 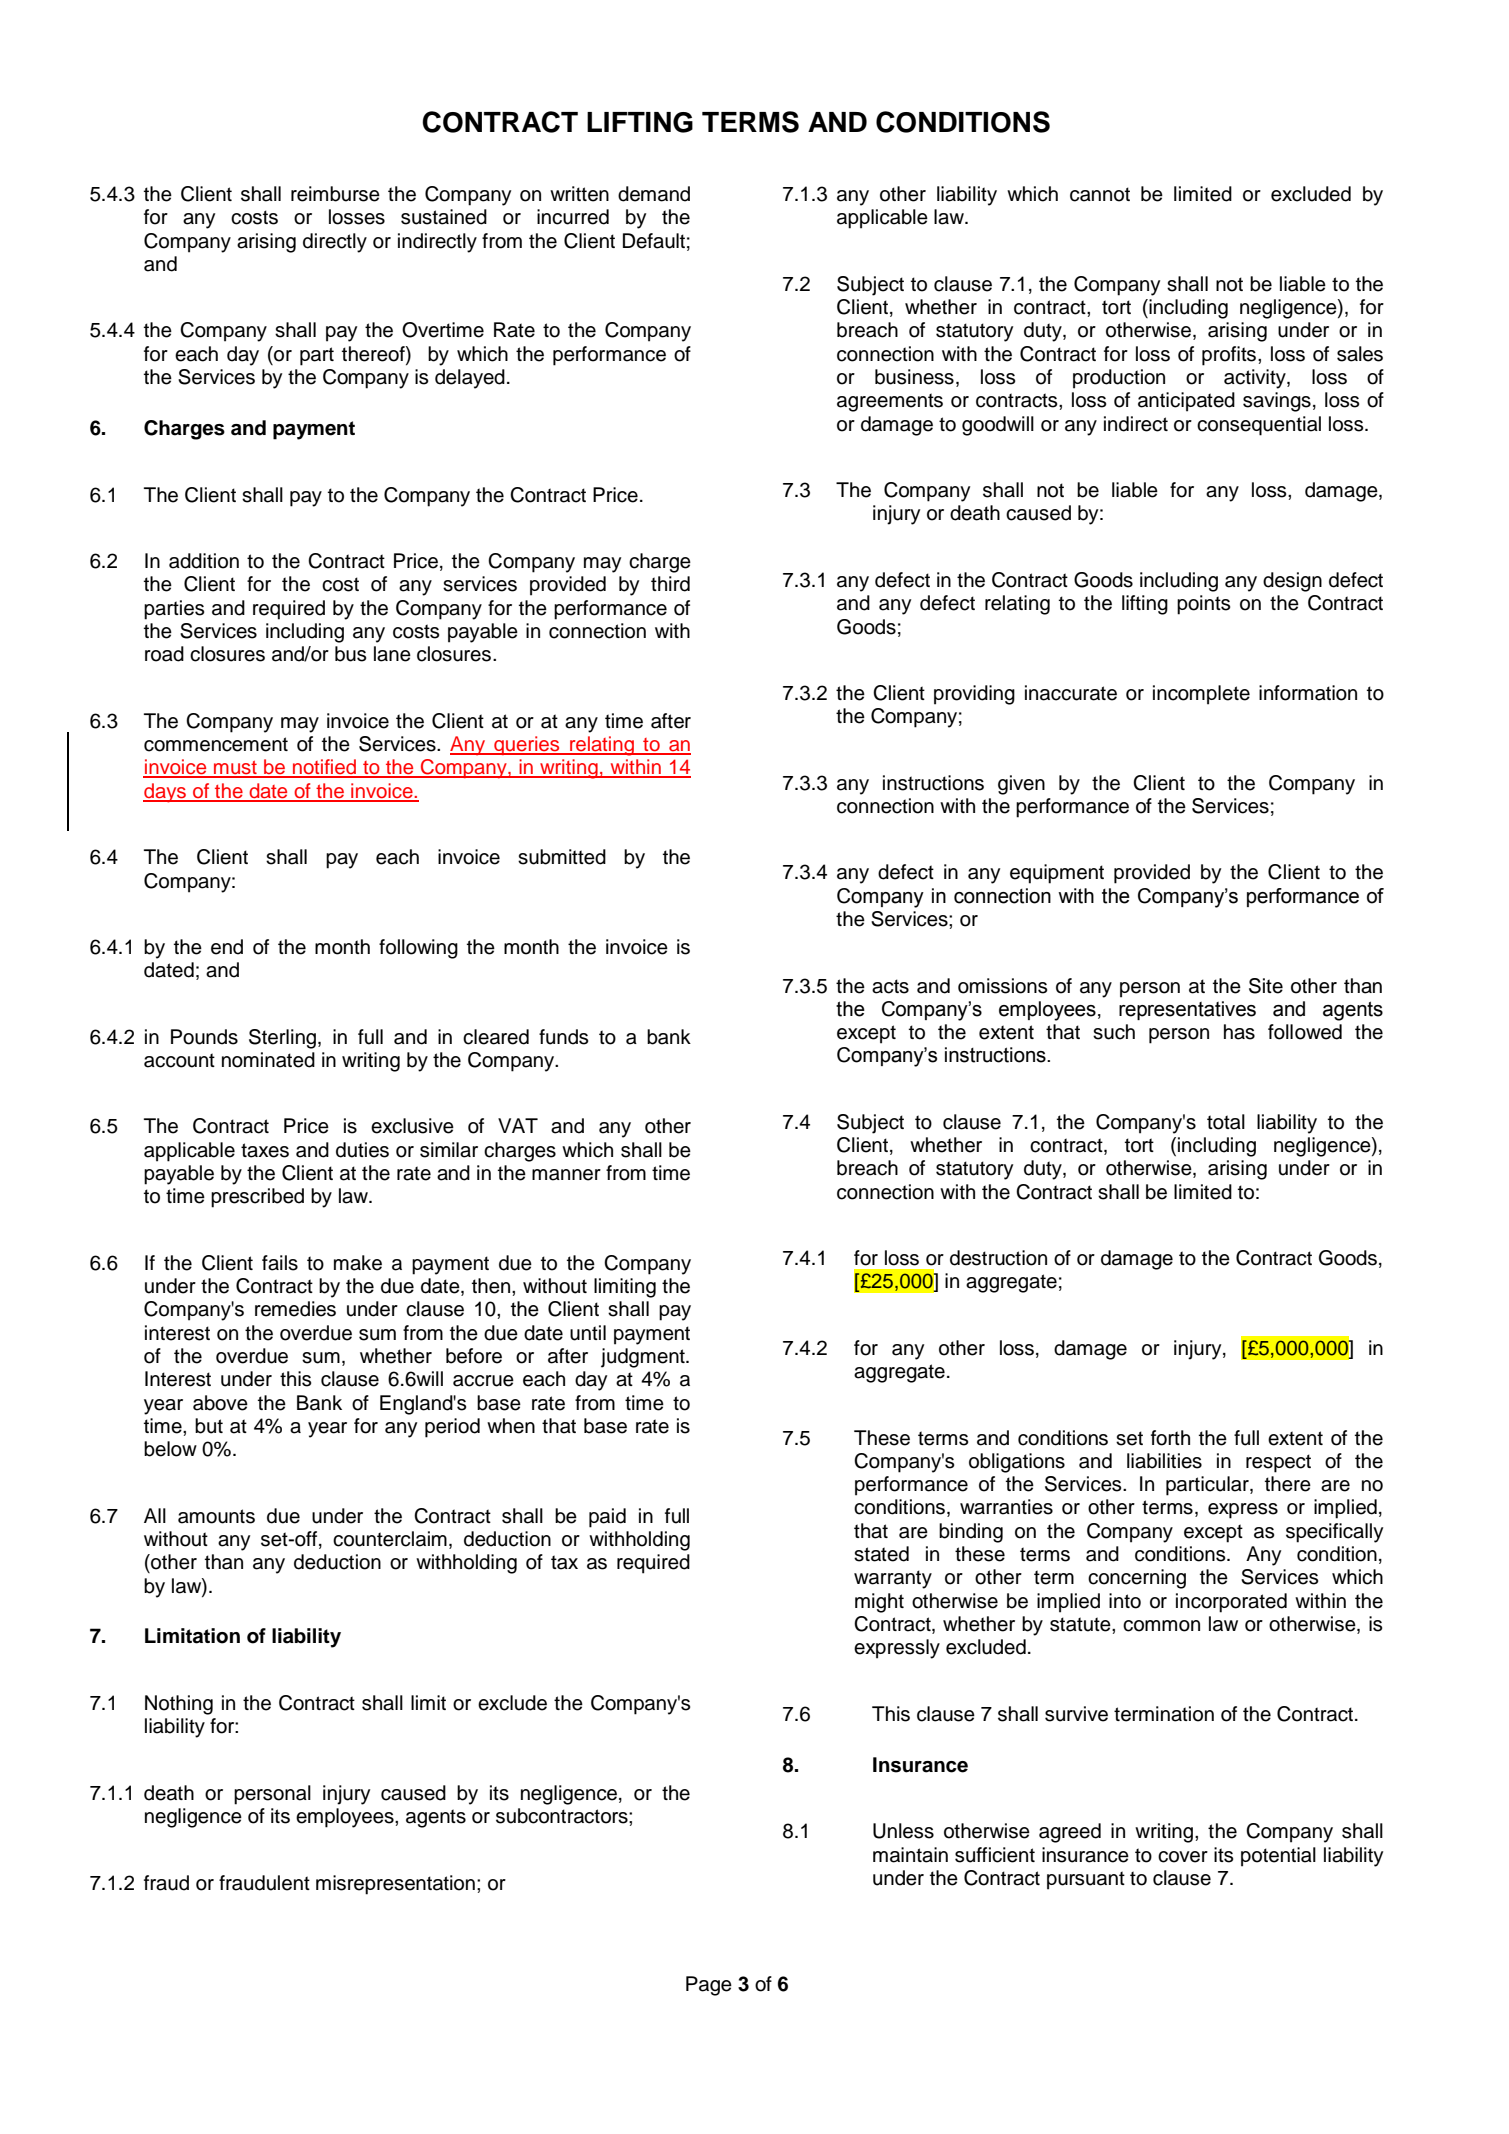 I want to click on demand, so click(x=654, y=194).
